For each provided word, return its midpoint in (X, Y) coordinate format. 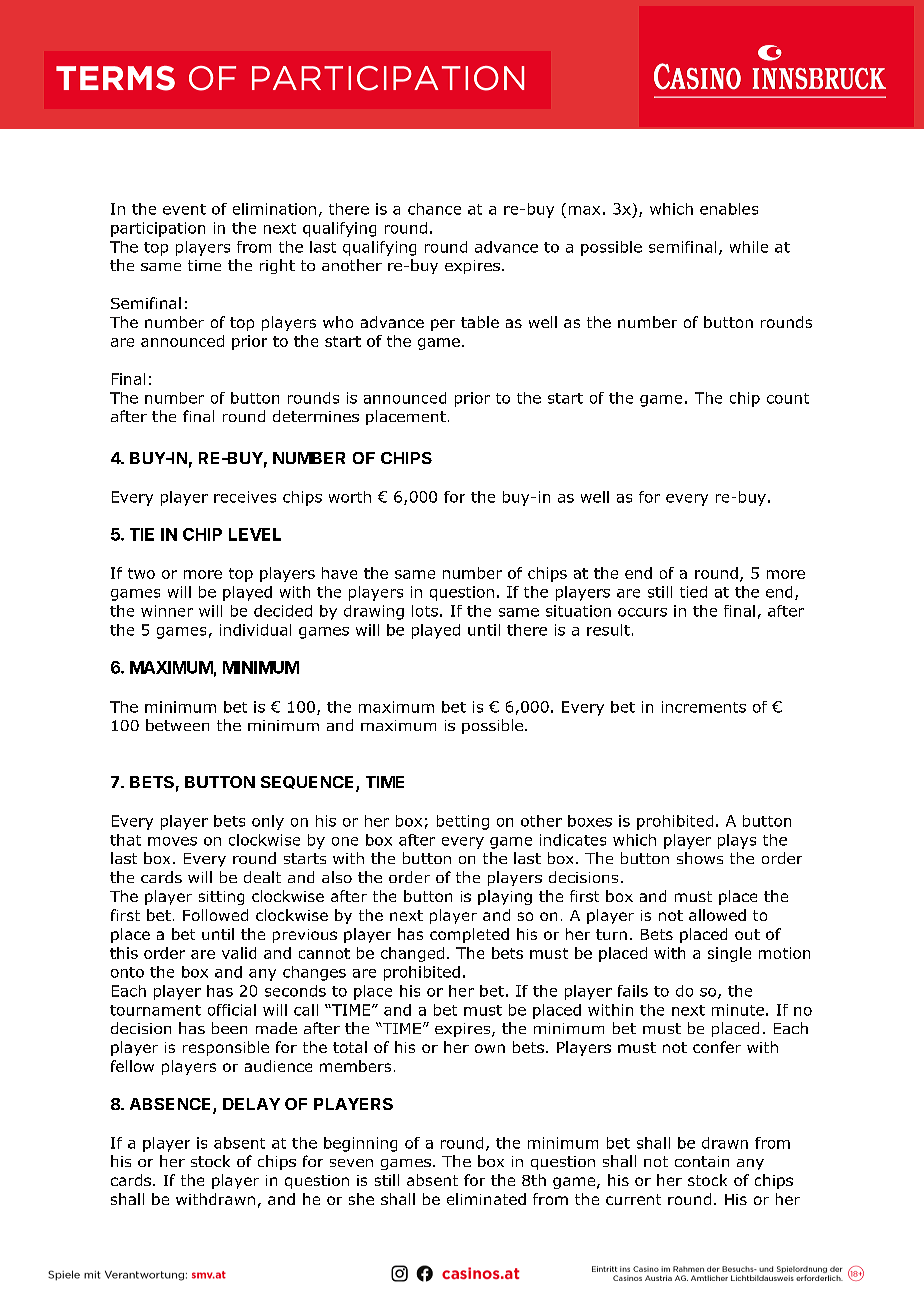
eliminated (486, 1199)
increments (704, 707)
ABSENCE (172, 1105)
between (177, 725)
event (184, 209)
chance (434, 209)
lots (425, 611)
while (749, 247)
